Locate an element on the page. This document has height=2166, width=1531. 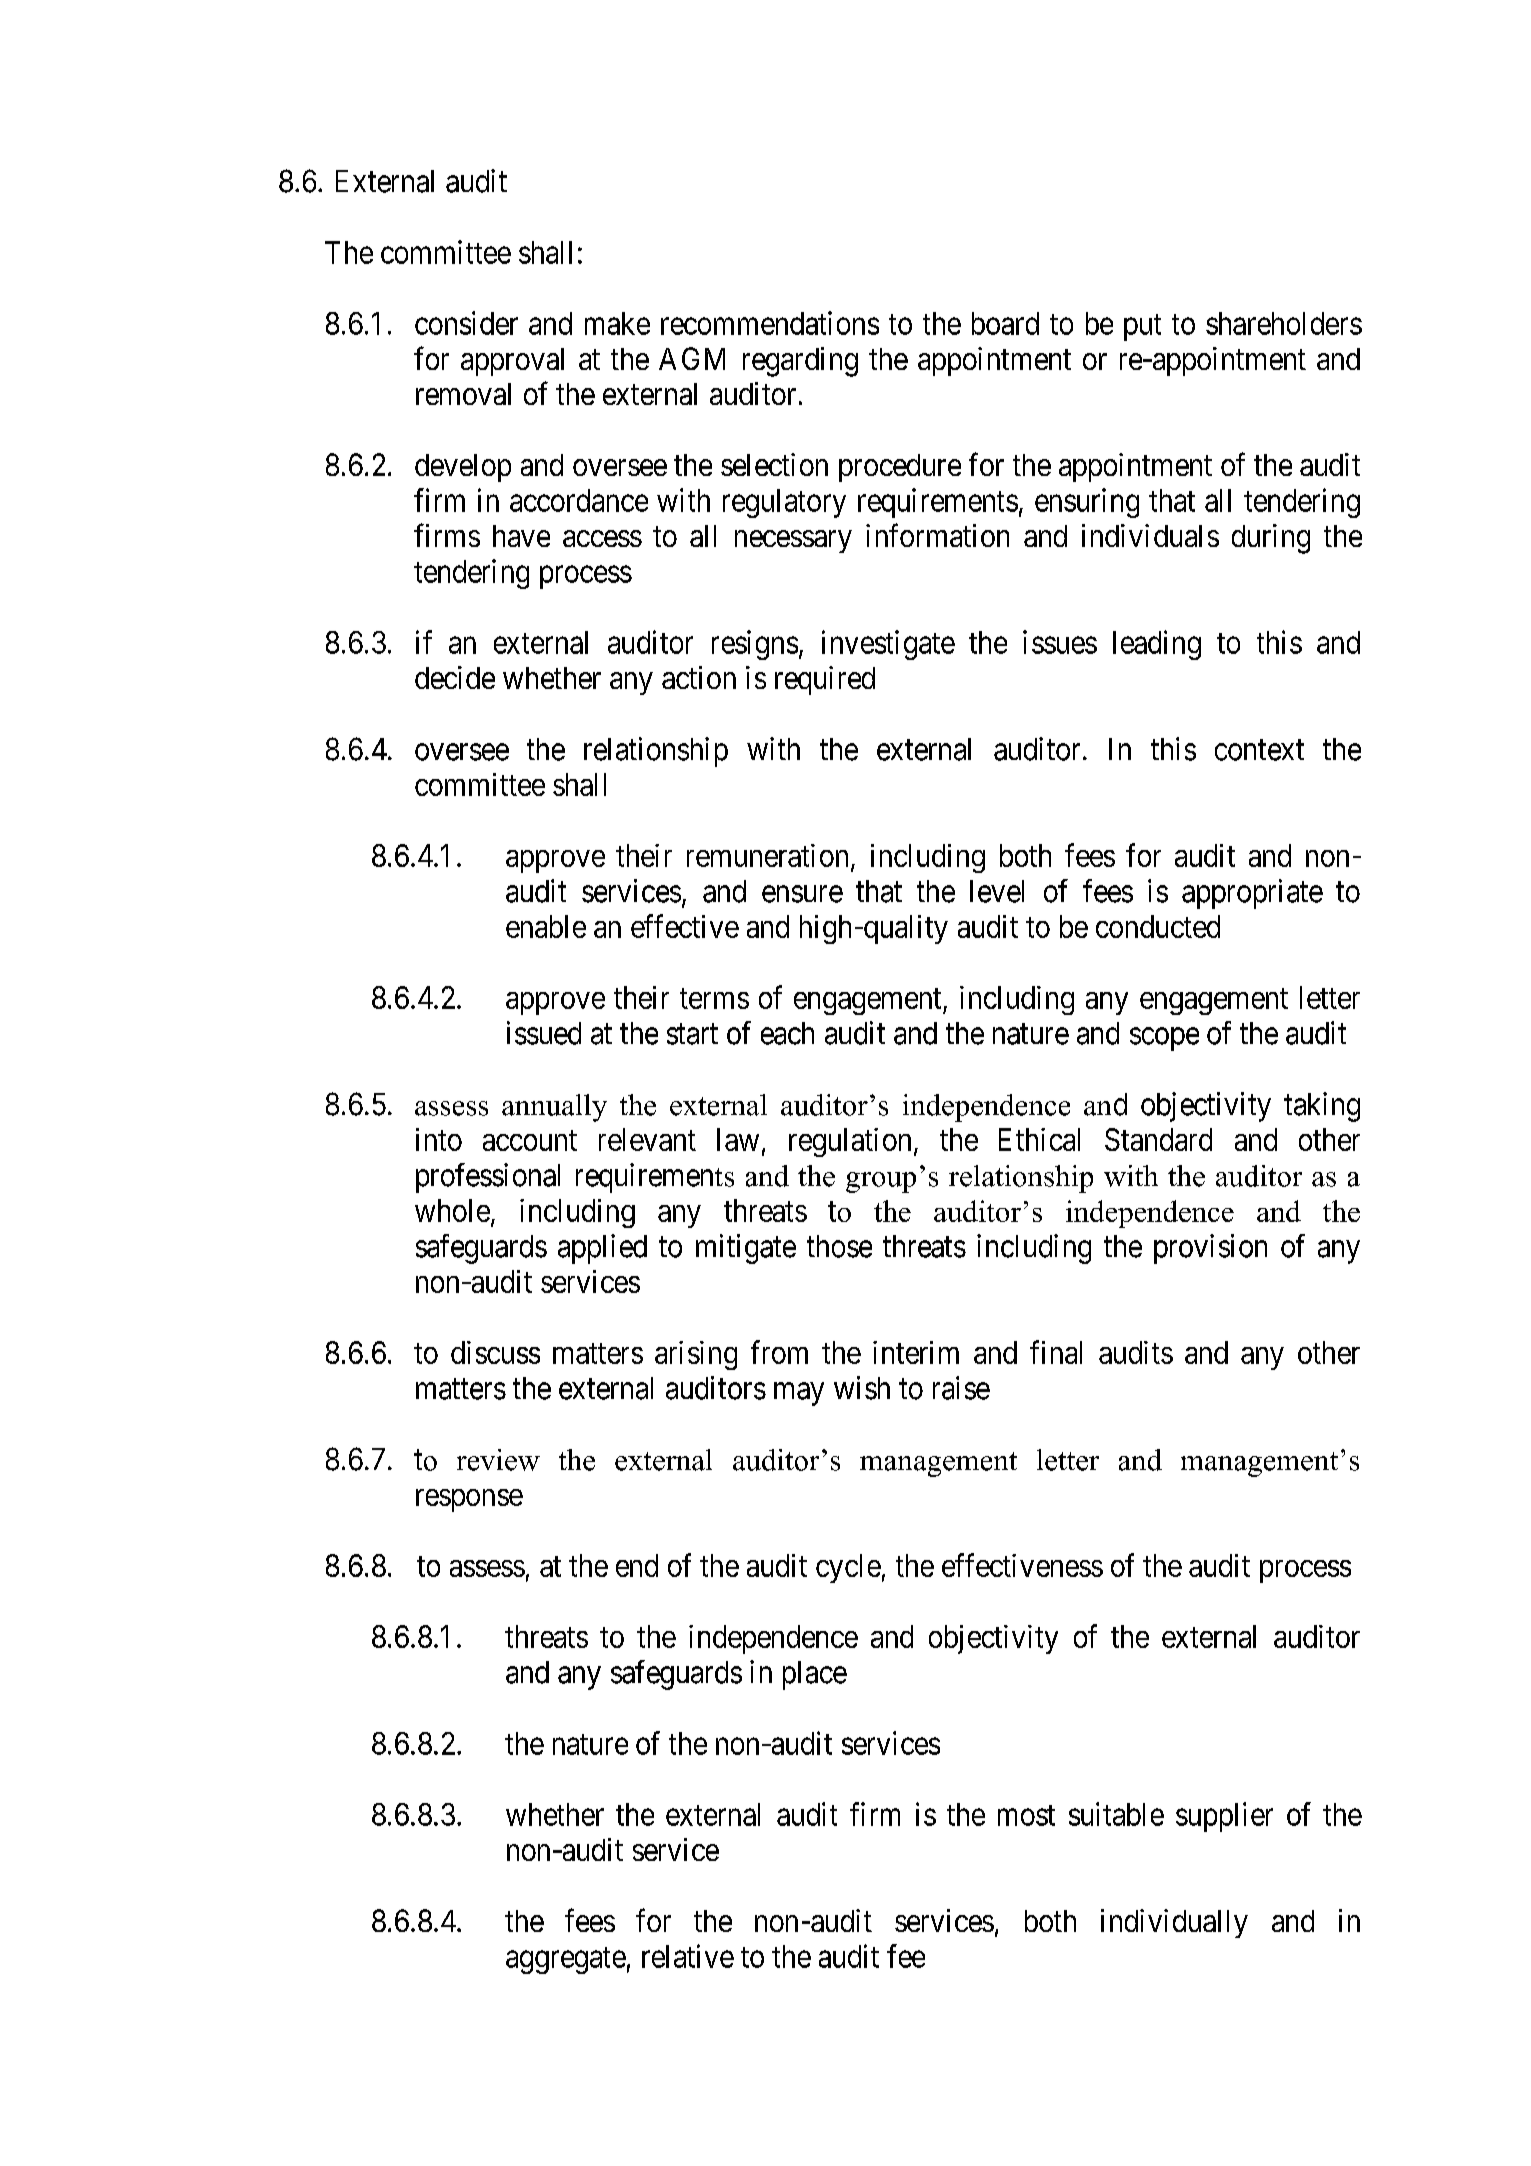
approval is located at coordinates (512, 362).
